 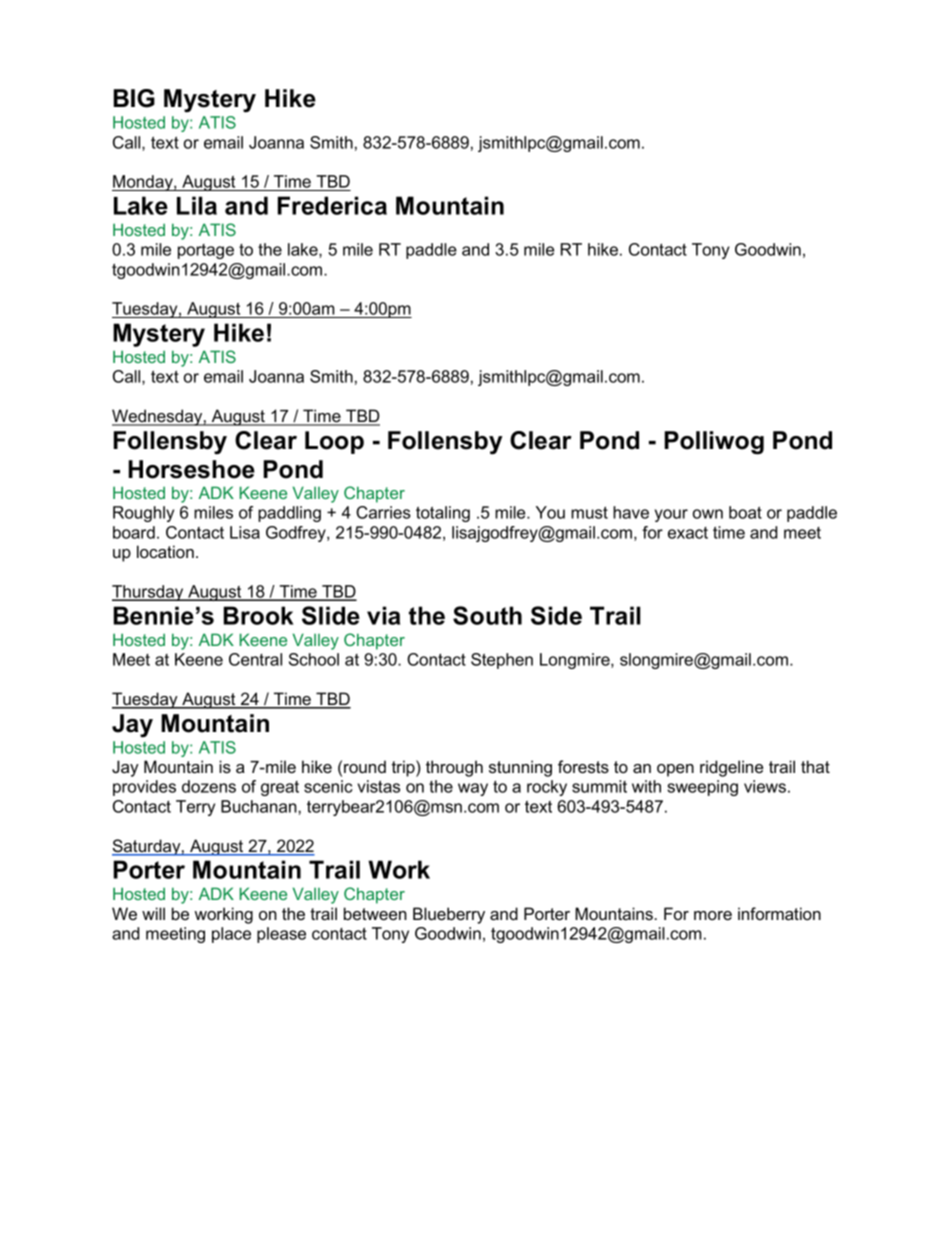 What do you see at coordinates (255, 659) in the document?
I see `Central` at bounding box center [255, 659].
